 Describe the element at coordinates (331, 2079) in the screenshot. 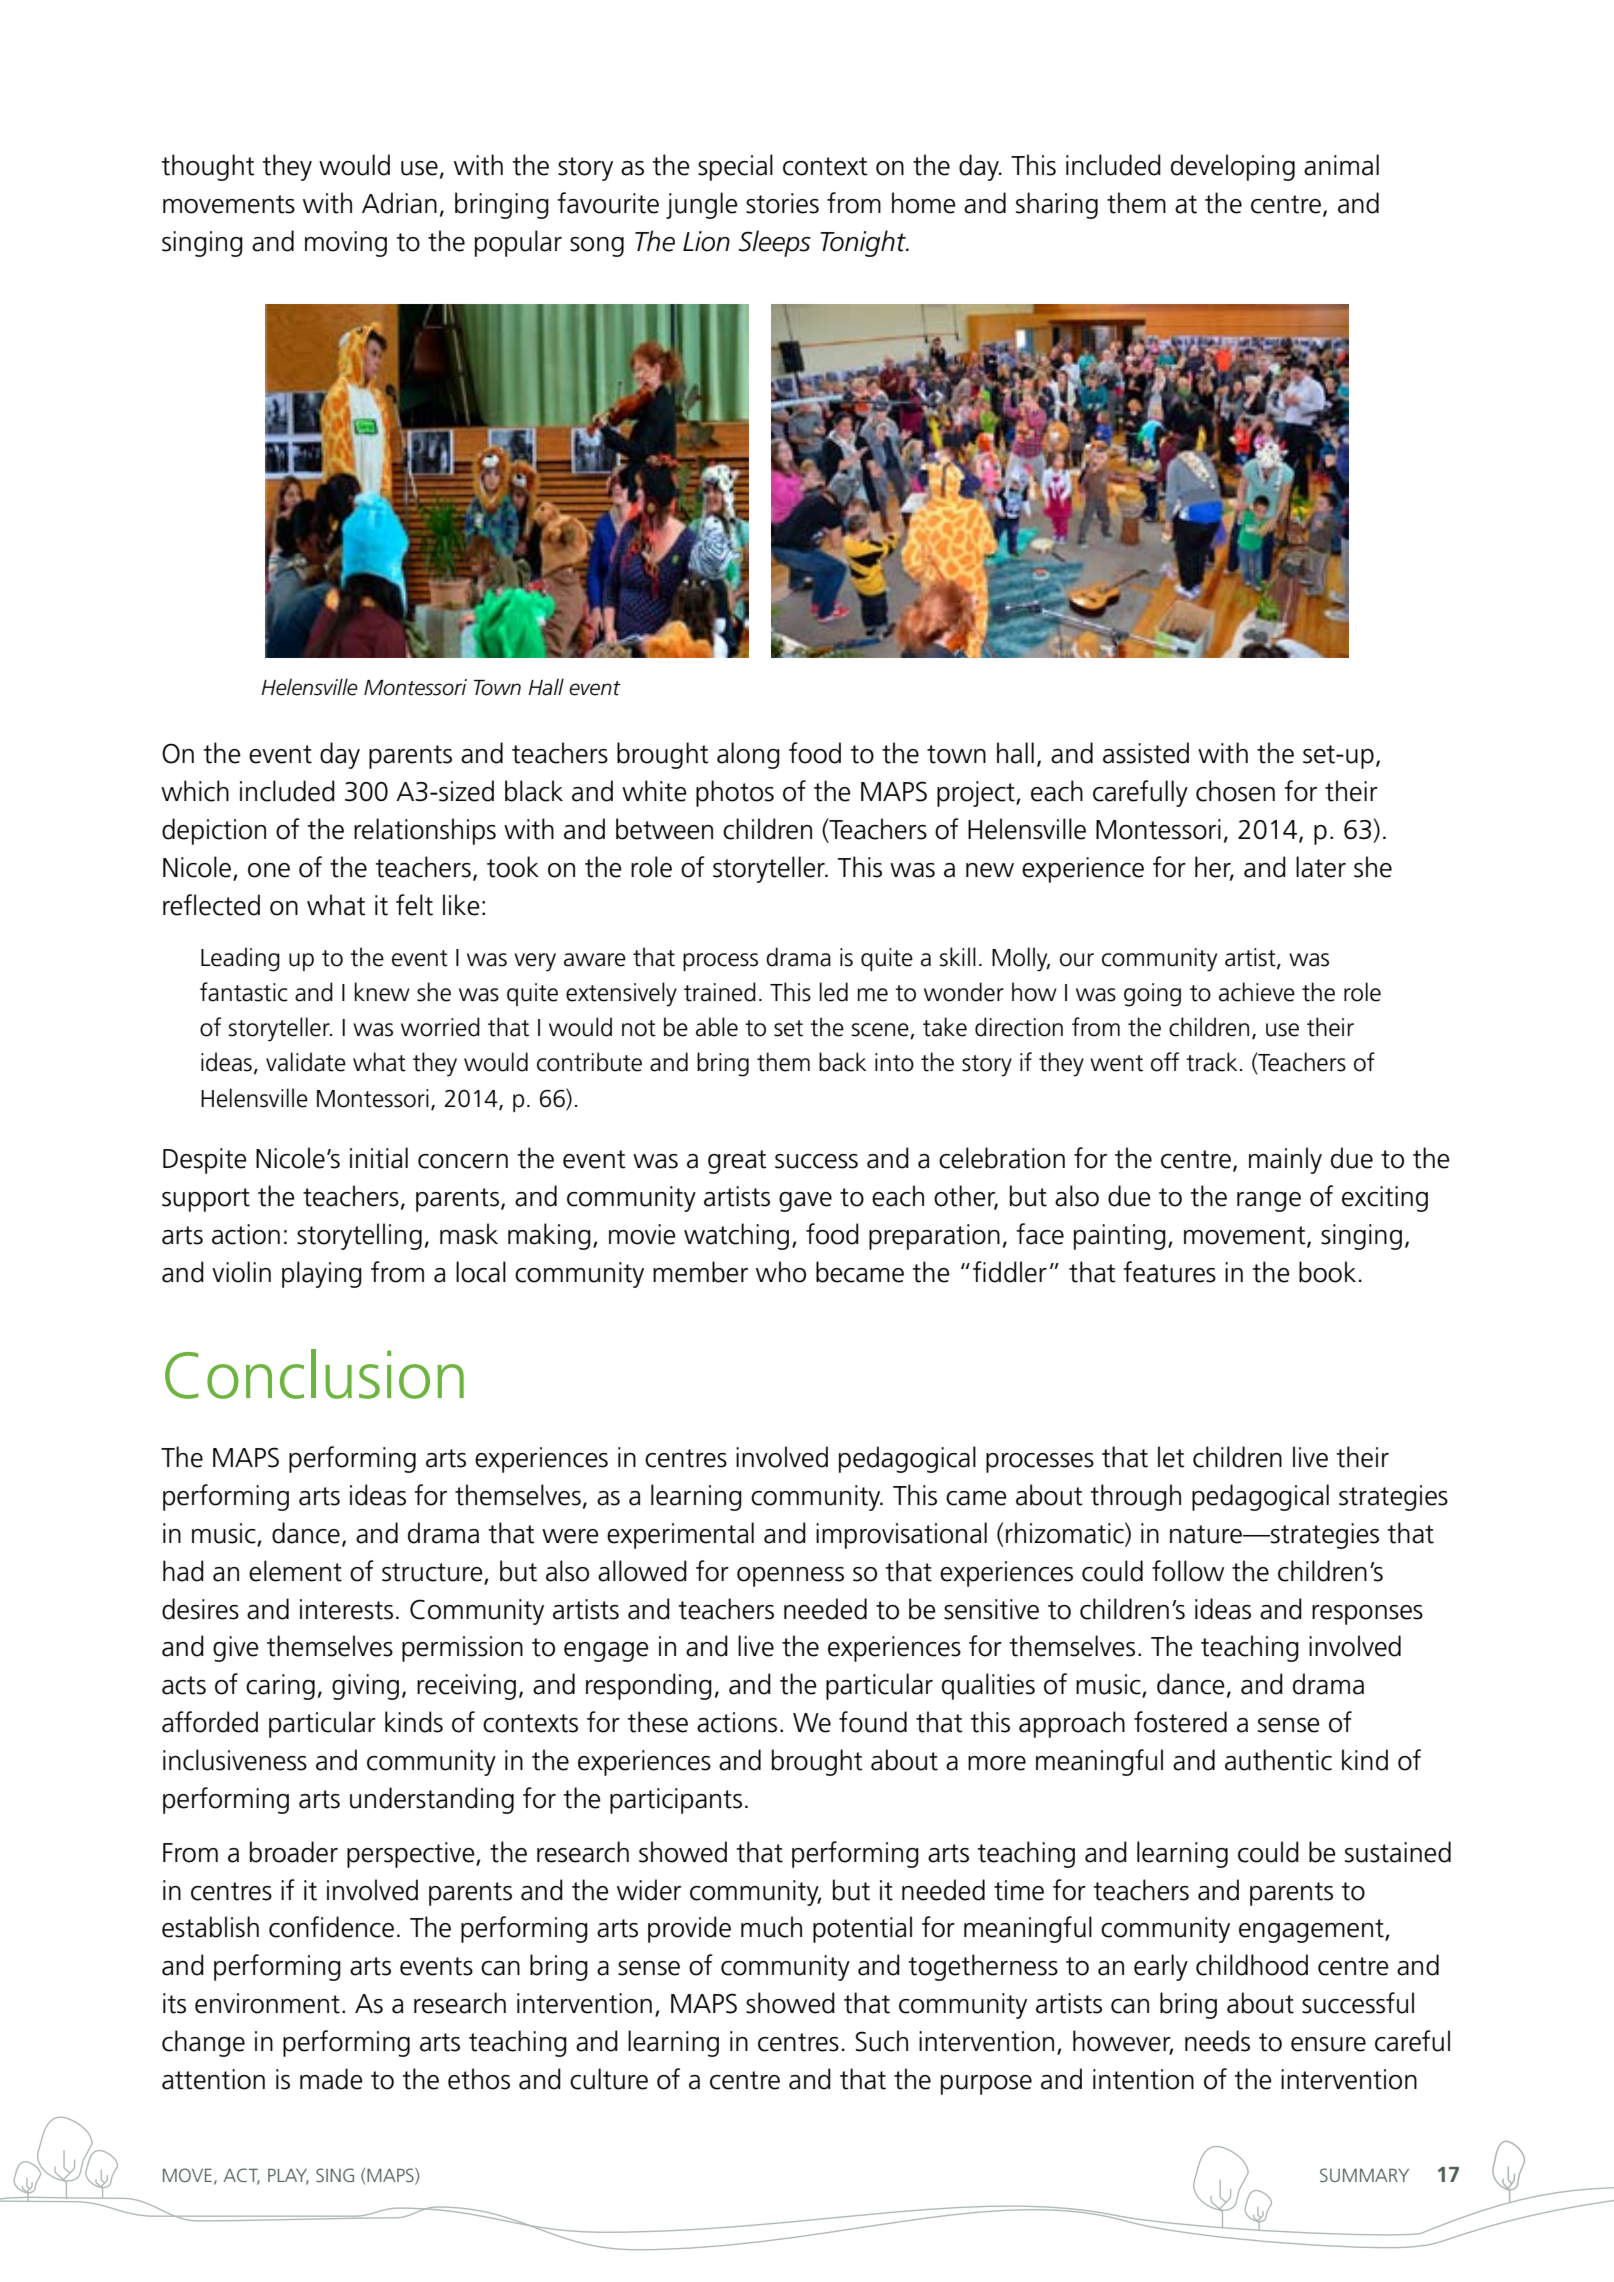

I see `made` at that location.
